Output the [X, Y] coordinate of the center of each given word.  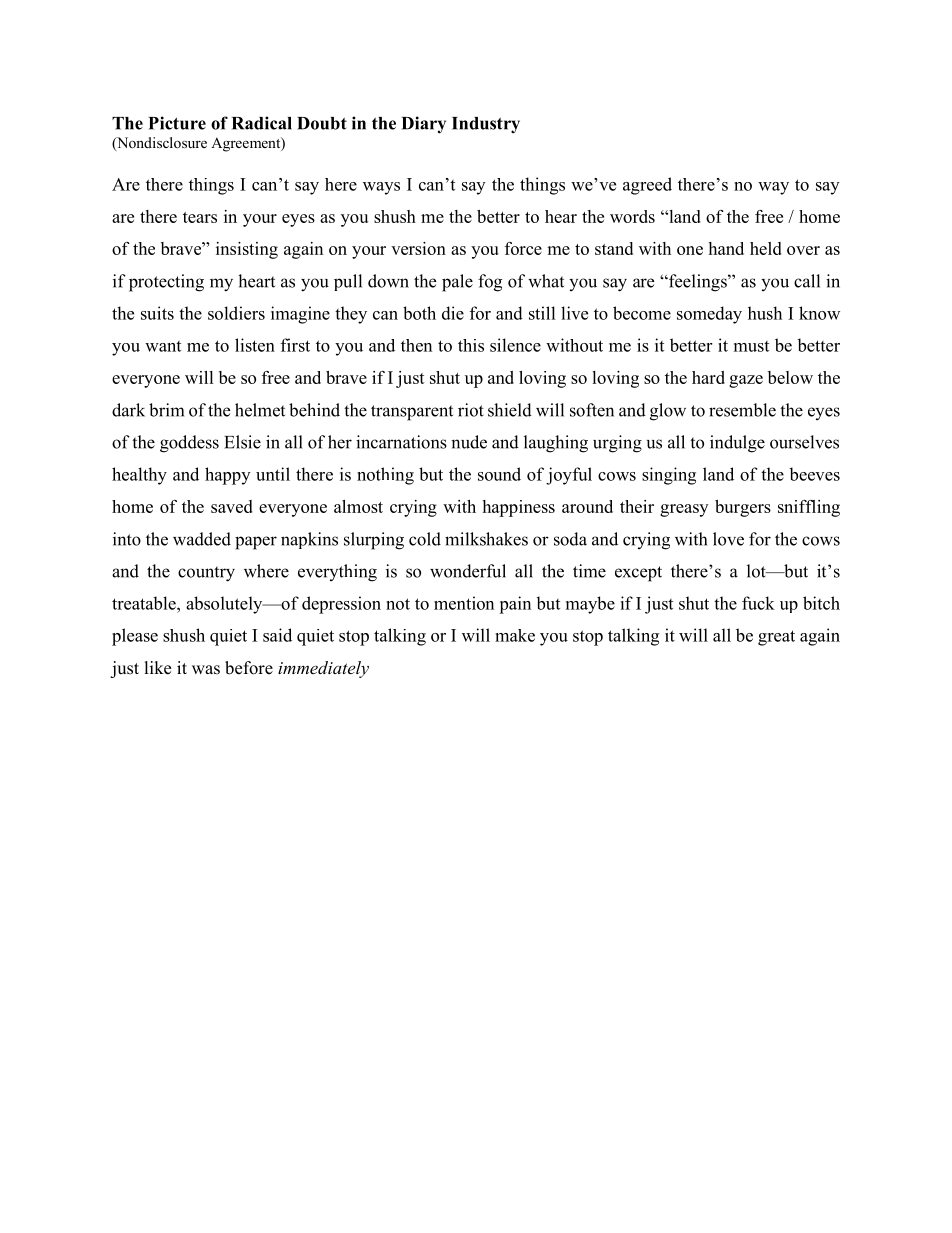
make [515, 635]
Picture [177, 123]
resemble [742, 410]
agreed [647, 186]
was [206, 670]
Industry [486, 125]
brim [166, 410]
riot [471, 410]
